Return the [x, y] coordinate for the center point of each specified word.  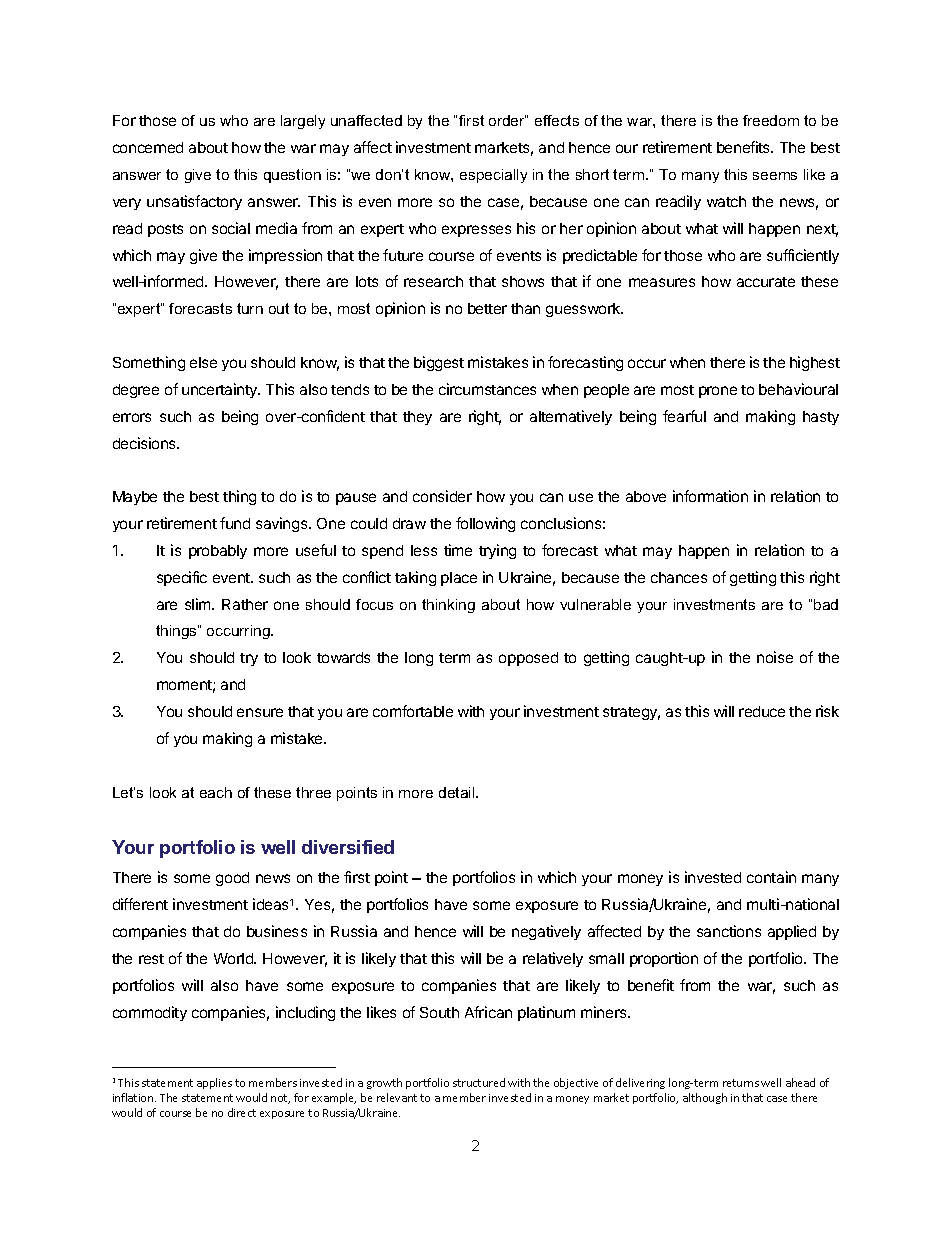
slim [199, 604]
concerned [148, 147]
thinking [448, 606]
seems [775, 176]
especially [493, 176]
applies [214, 1083]
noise [775, 657]
